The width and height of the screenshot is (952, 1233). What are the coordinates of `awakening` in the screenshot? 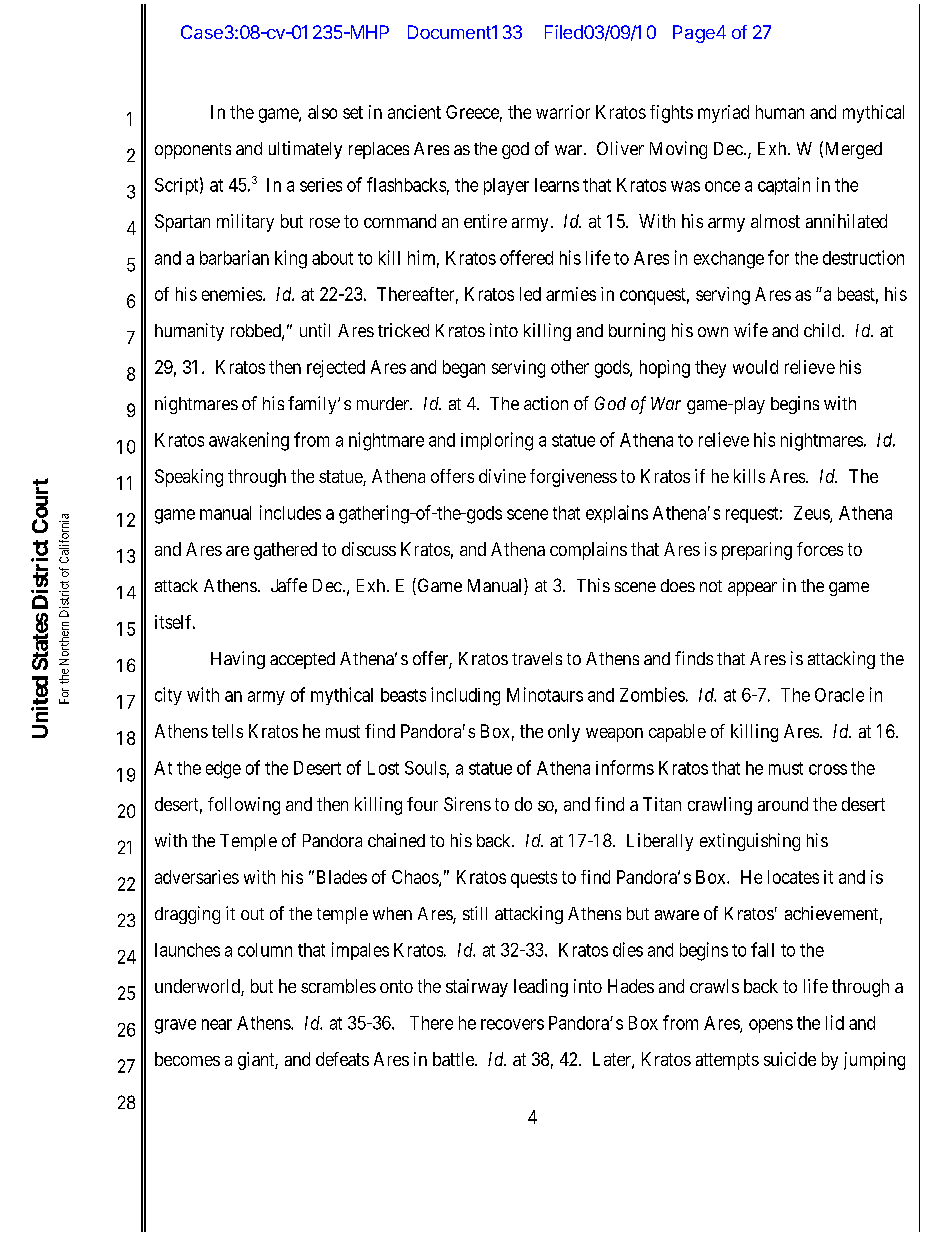 It's located at (249, 441).
